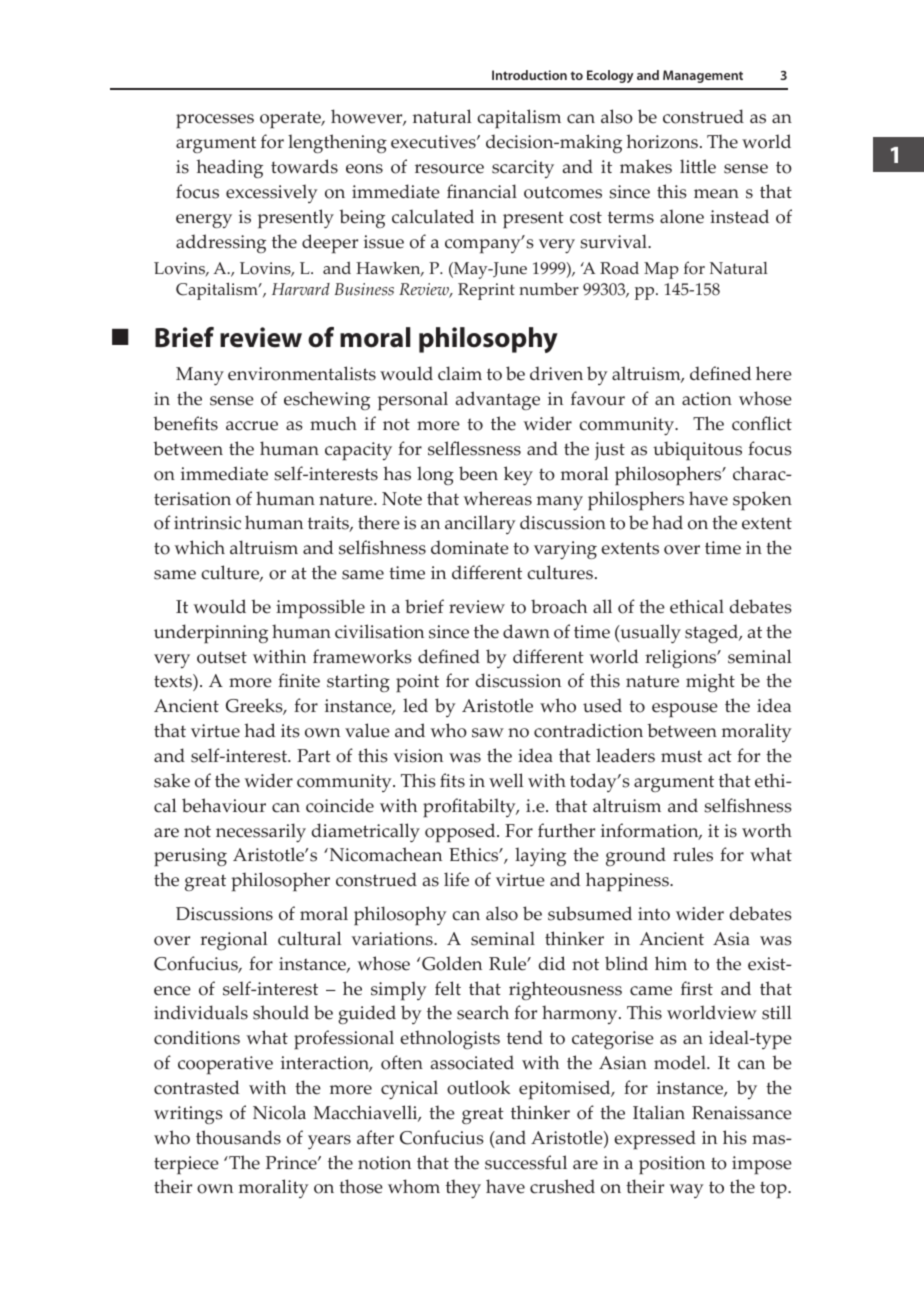  What do you see at coordinates (529, 75) in the image?
I see `Introduction` at bounding box center [529, 75].
